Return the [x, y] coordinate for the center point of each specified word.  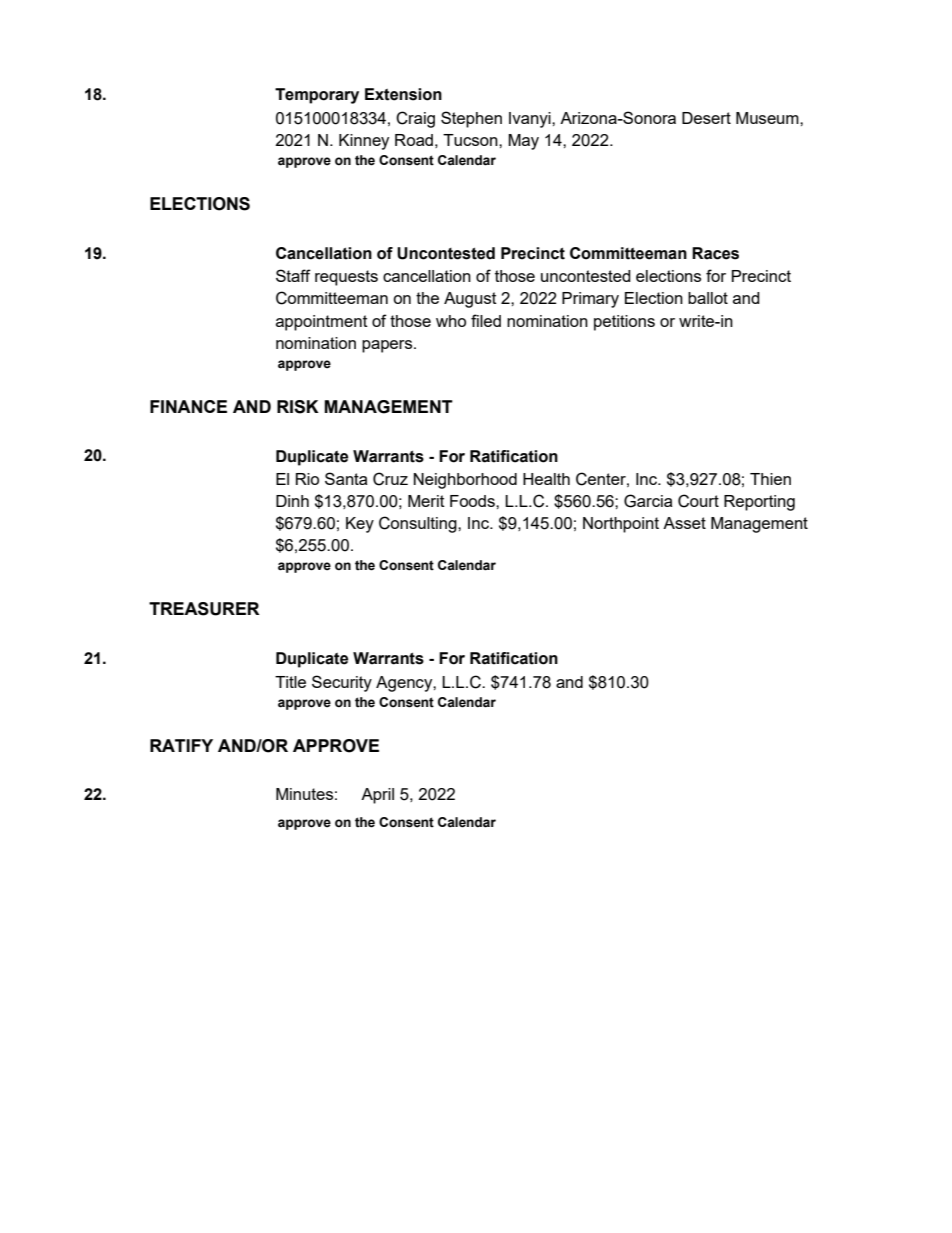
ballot [708, 298]
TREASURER [204, 609]
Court [698, 501]
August [470, 300]
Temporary [317, 96]
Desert [706, 118]
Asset [684, 523]
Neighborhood [465, 481]
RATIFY [181, 745]
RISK [298, 407]
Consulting [419, 524]
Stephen [471, 119]
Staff [293, 275]
